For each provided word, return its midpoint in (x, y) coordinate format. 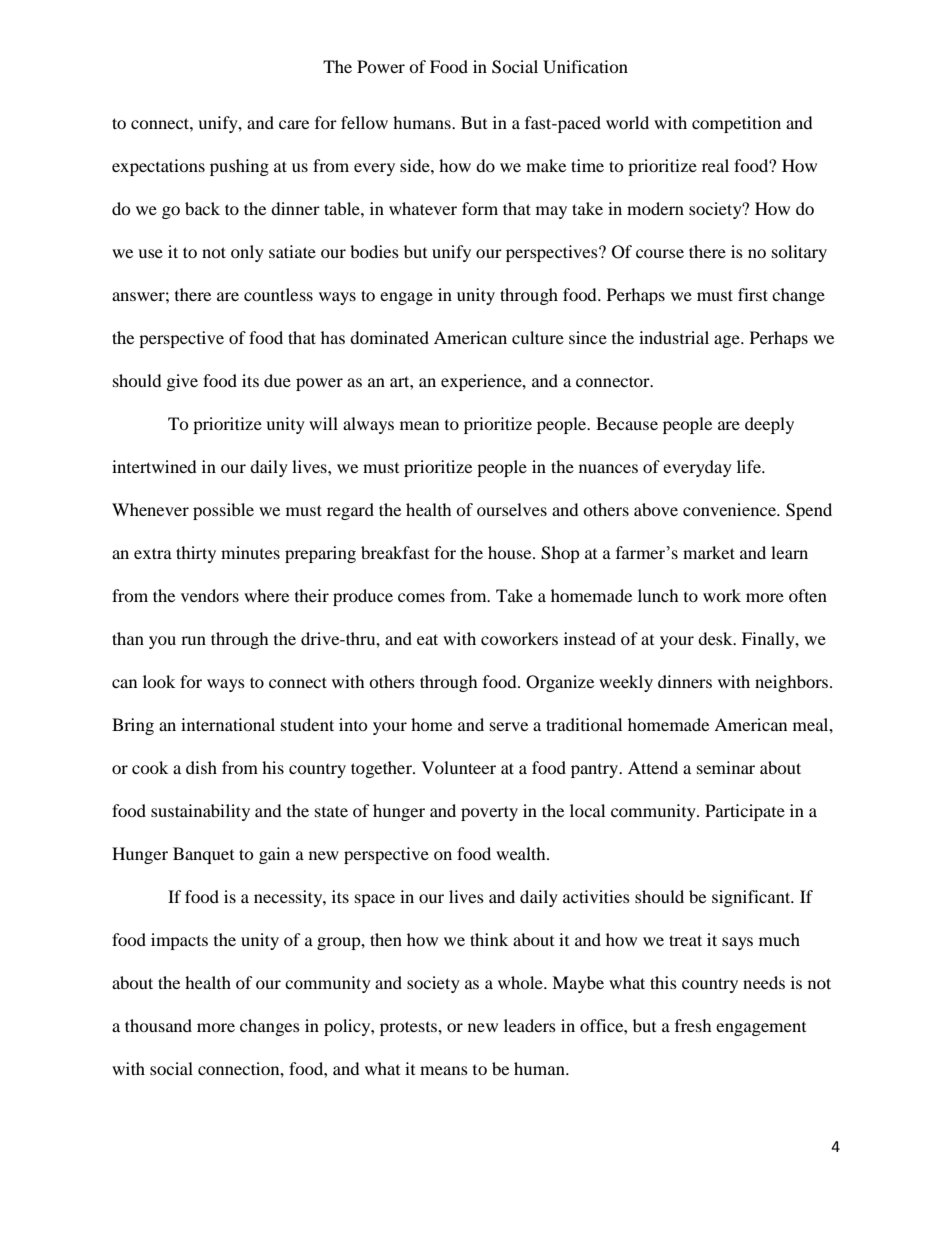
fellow (364, 122)
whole (521, 982)
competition (736, 124)
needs (764, 982)
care (294, 124)
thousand (158, 1025)
